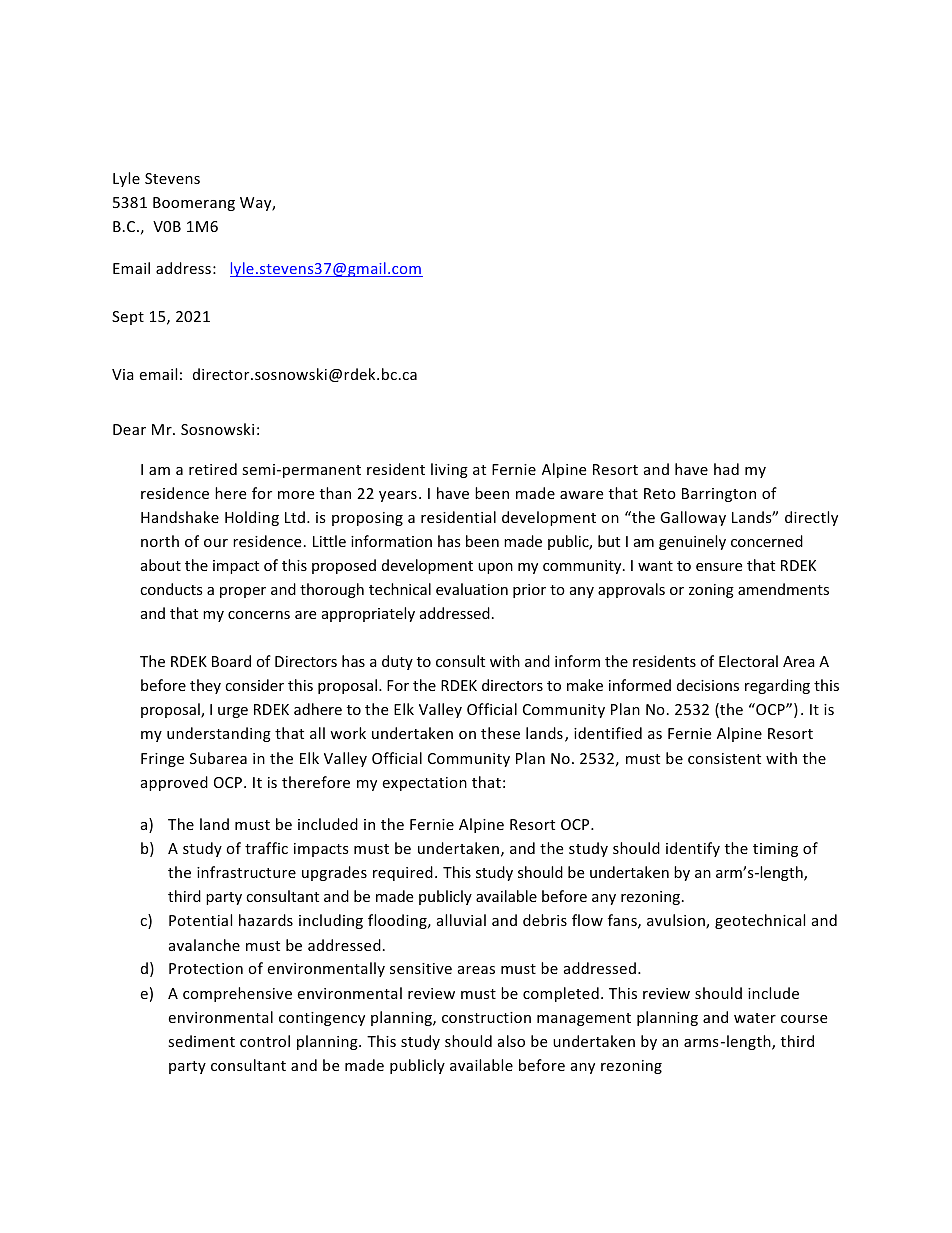  I want to click on had, so click(726, 469).
